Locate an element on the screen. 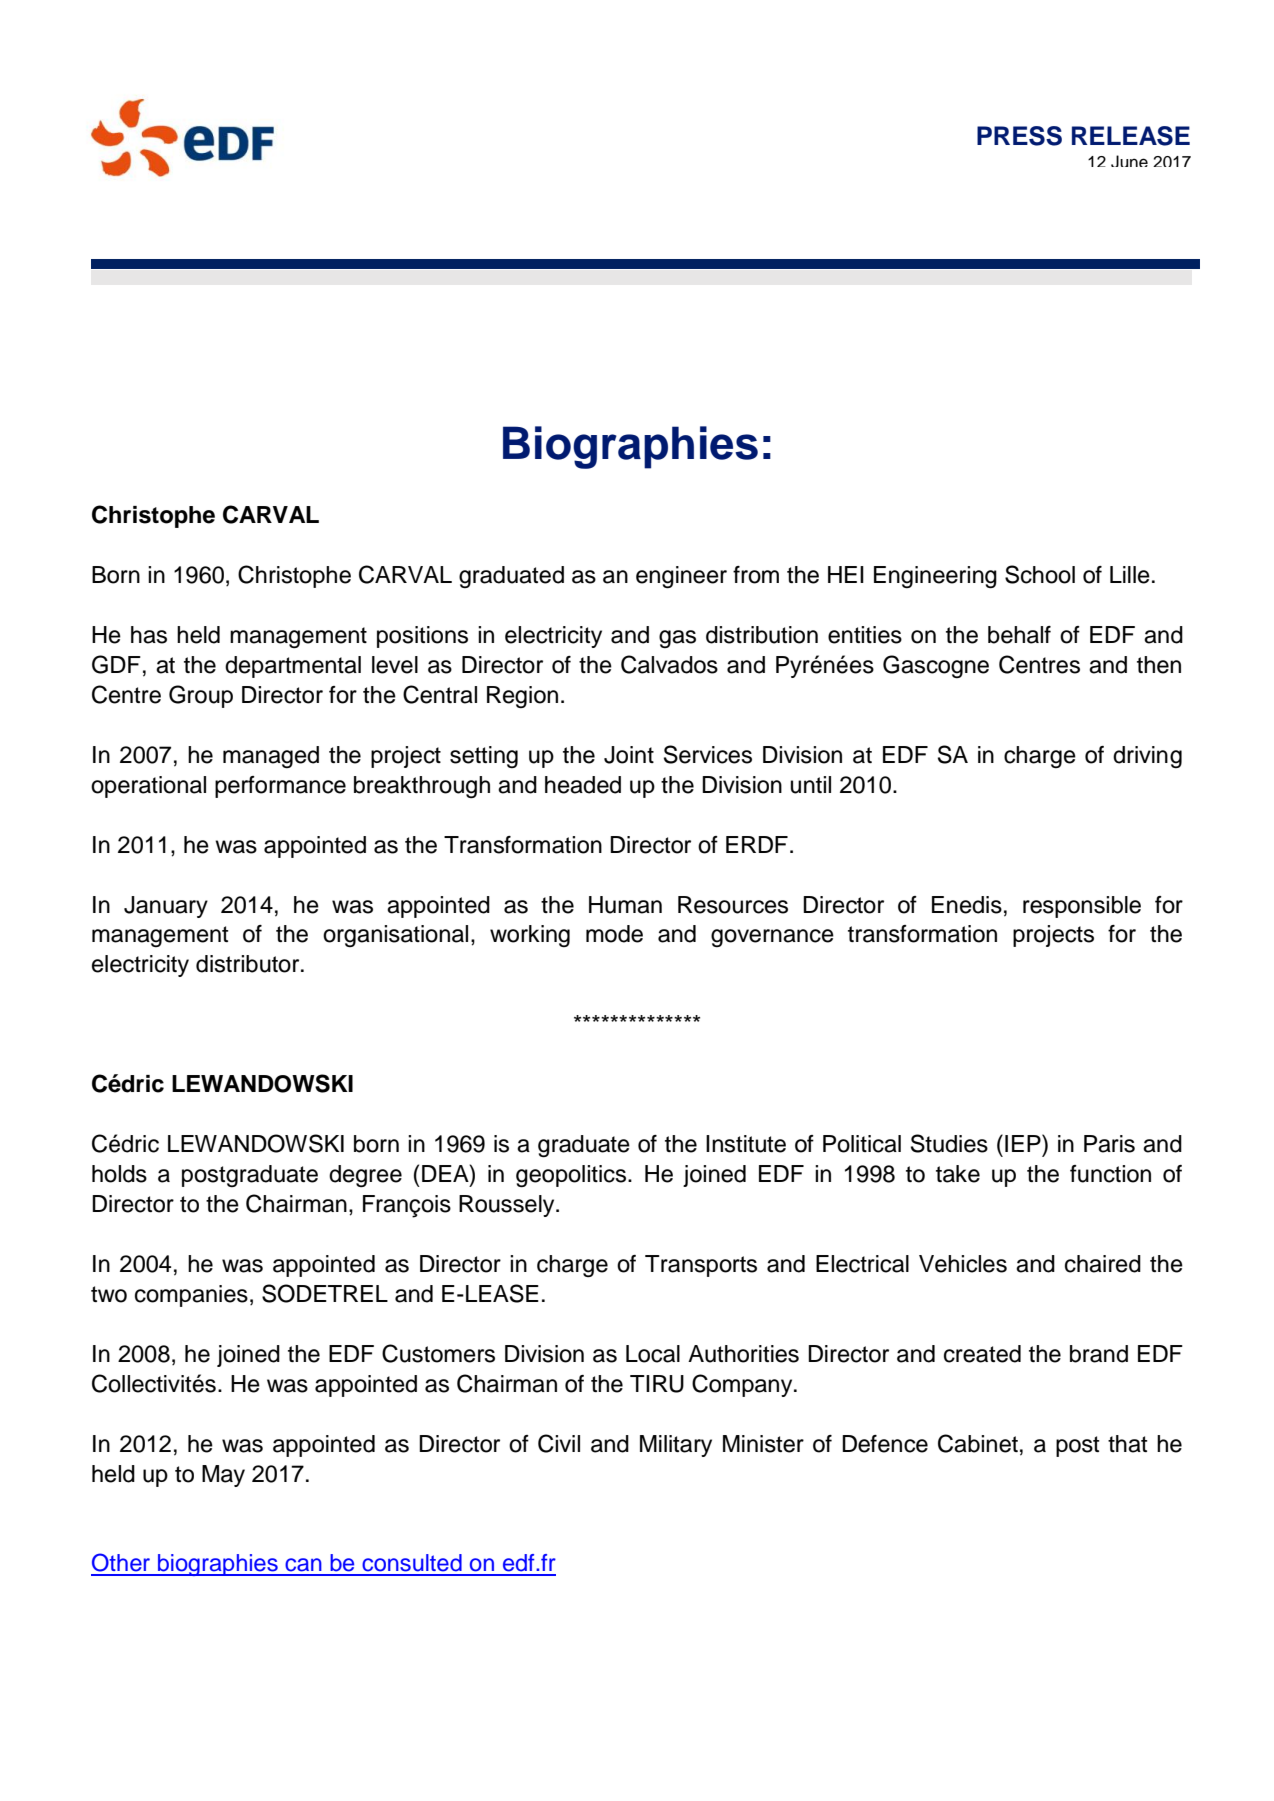  from is located at coordinates (756, 575).
